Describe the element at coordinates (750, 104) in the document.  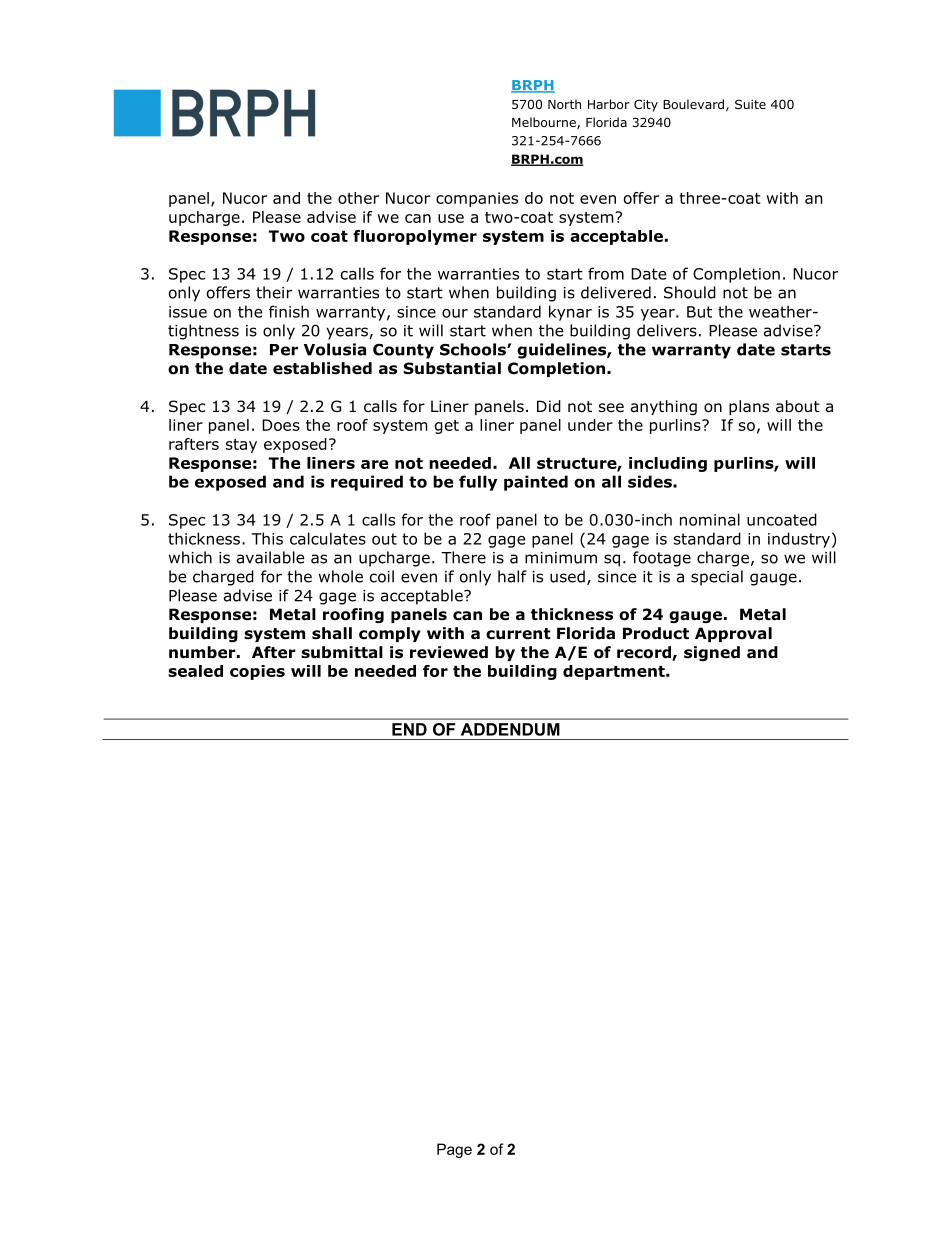
I see `Suite` at that location.
